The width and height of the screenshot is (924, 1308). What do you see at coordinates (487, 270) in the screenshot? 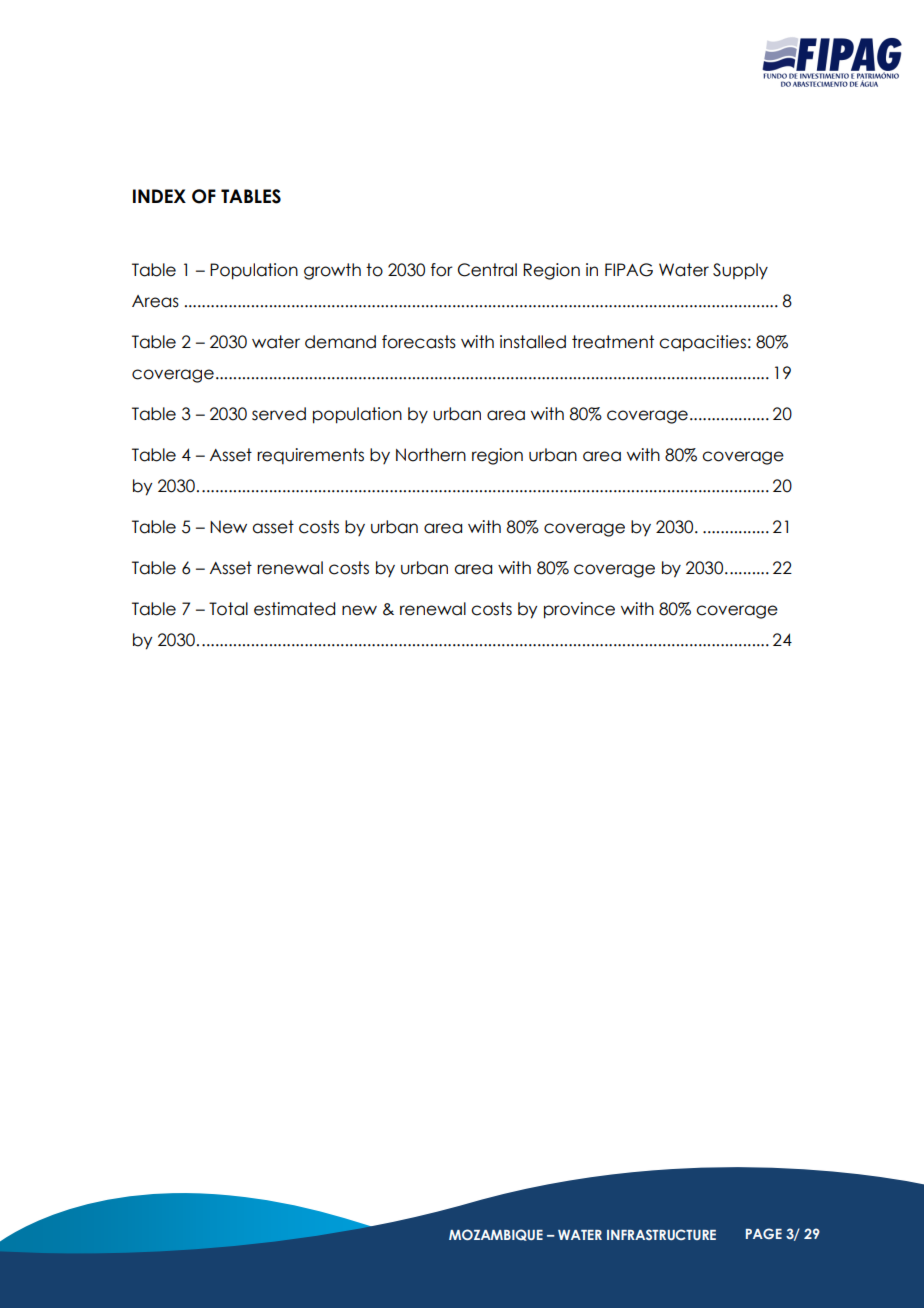
I see `Central` at bounding box center [487, 270].
